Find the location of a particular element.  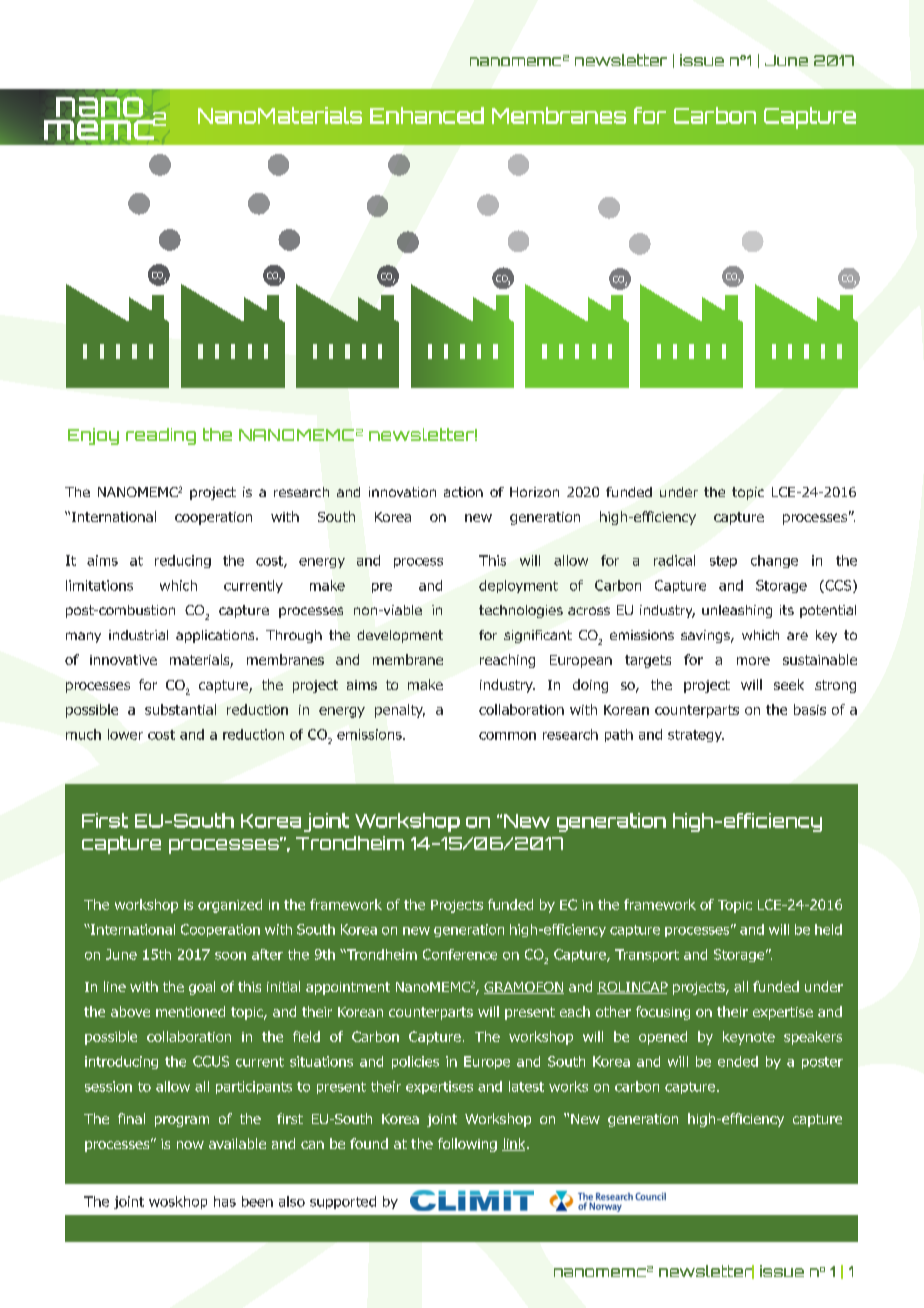

now is located at coordinates (190, 1145).
